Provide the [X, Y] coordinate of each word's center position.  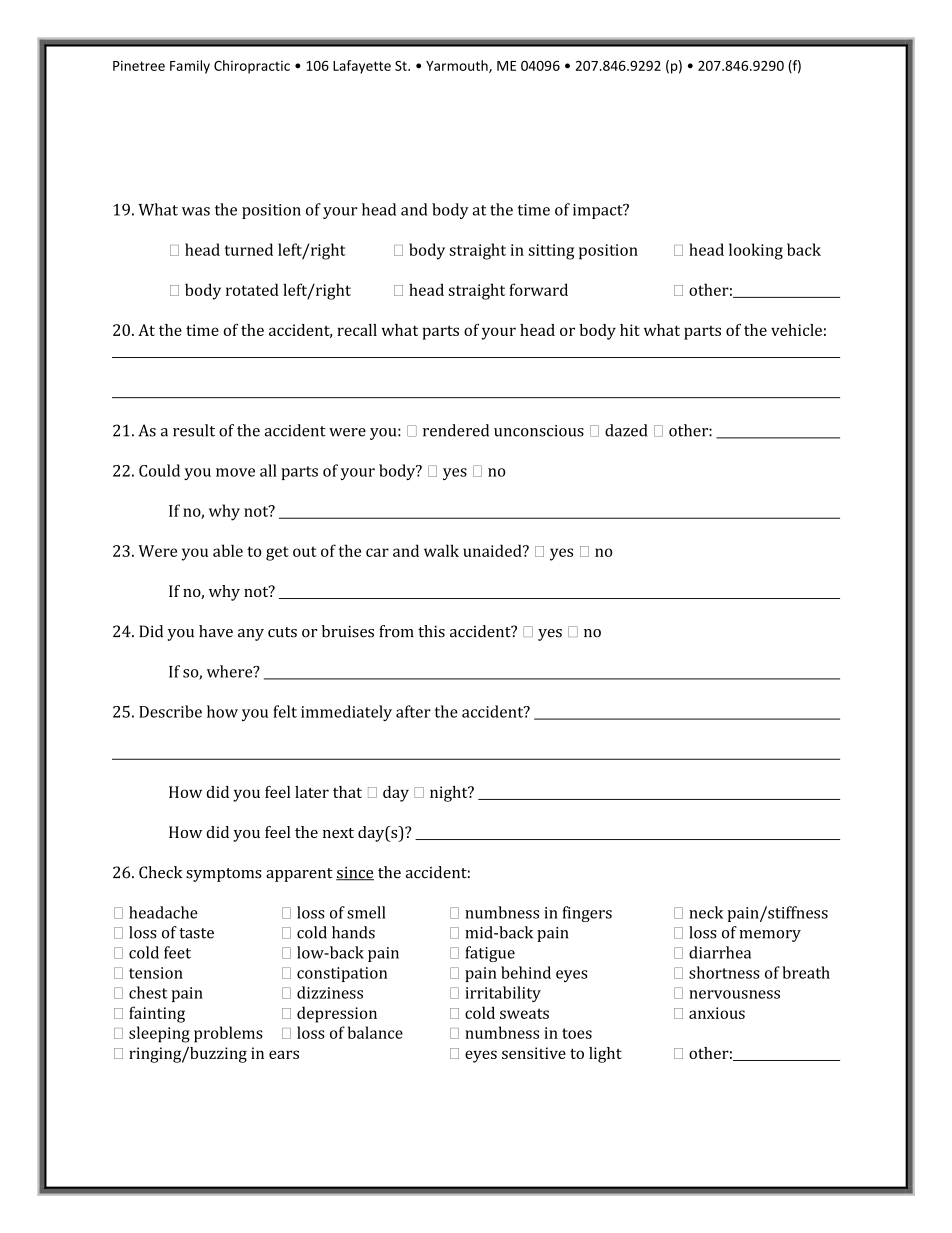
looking [756, 251]
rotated [252, 289]
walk [441, 550]
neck [706, 912]
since [355, 874]
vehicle [796, 330]
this [431, 631]
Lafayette [362, 67]
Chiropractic [252, 67]
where [231, 671]
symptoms [224, 875]
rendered [456, 430]
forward [538, 289]
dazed [626, 430]
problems [228, 1034]
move [235, 472]
